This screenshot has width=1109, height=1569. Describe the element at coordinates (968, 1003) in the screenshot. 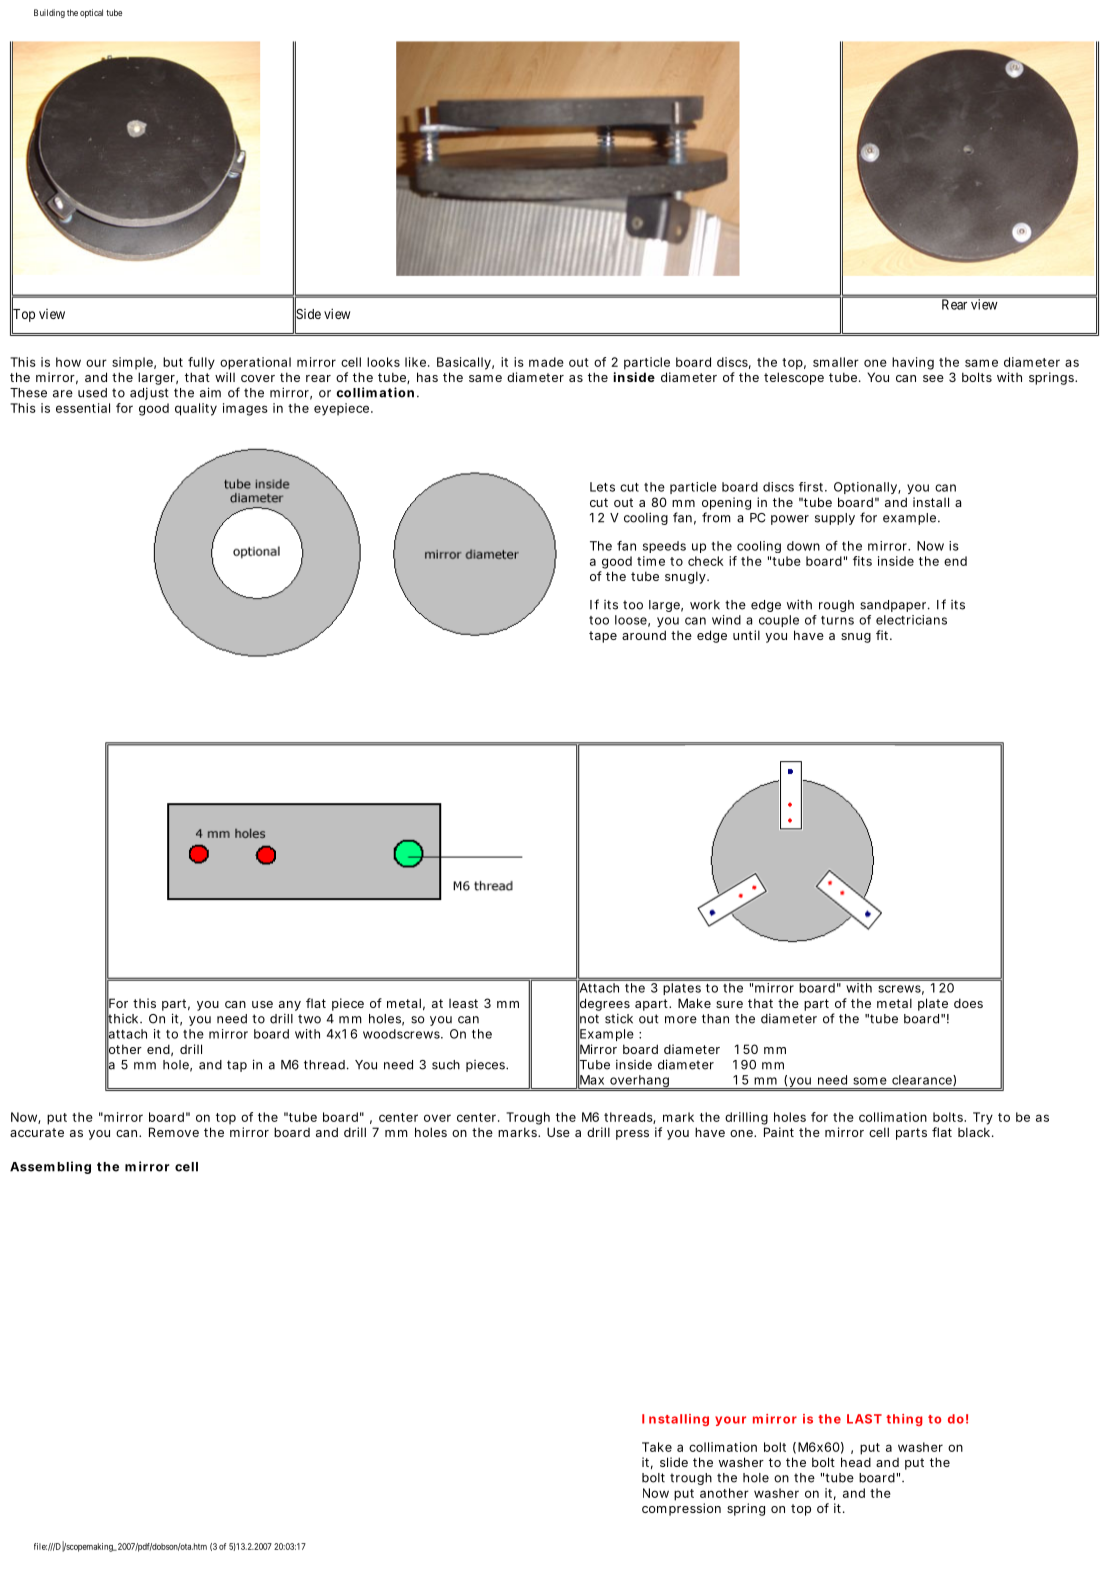

I see `does` at that location.
